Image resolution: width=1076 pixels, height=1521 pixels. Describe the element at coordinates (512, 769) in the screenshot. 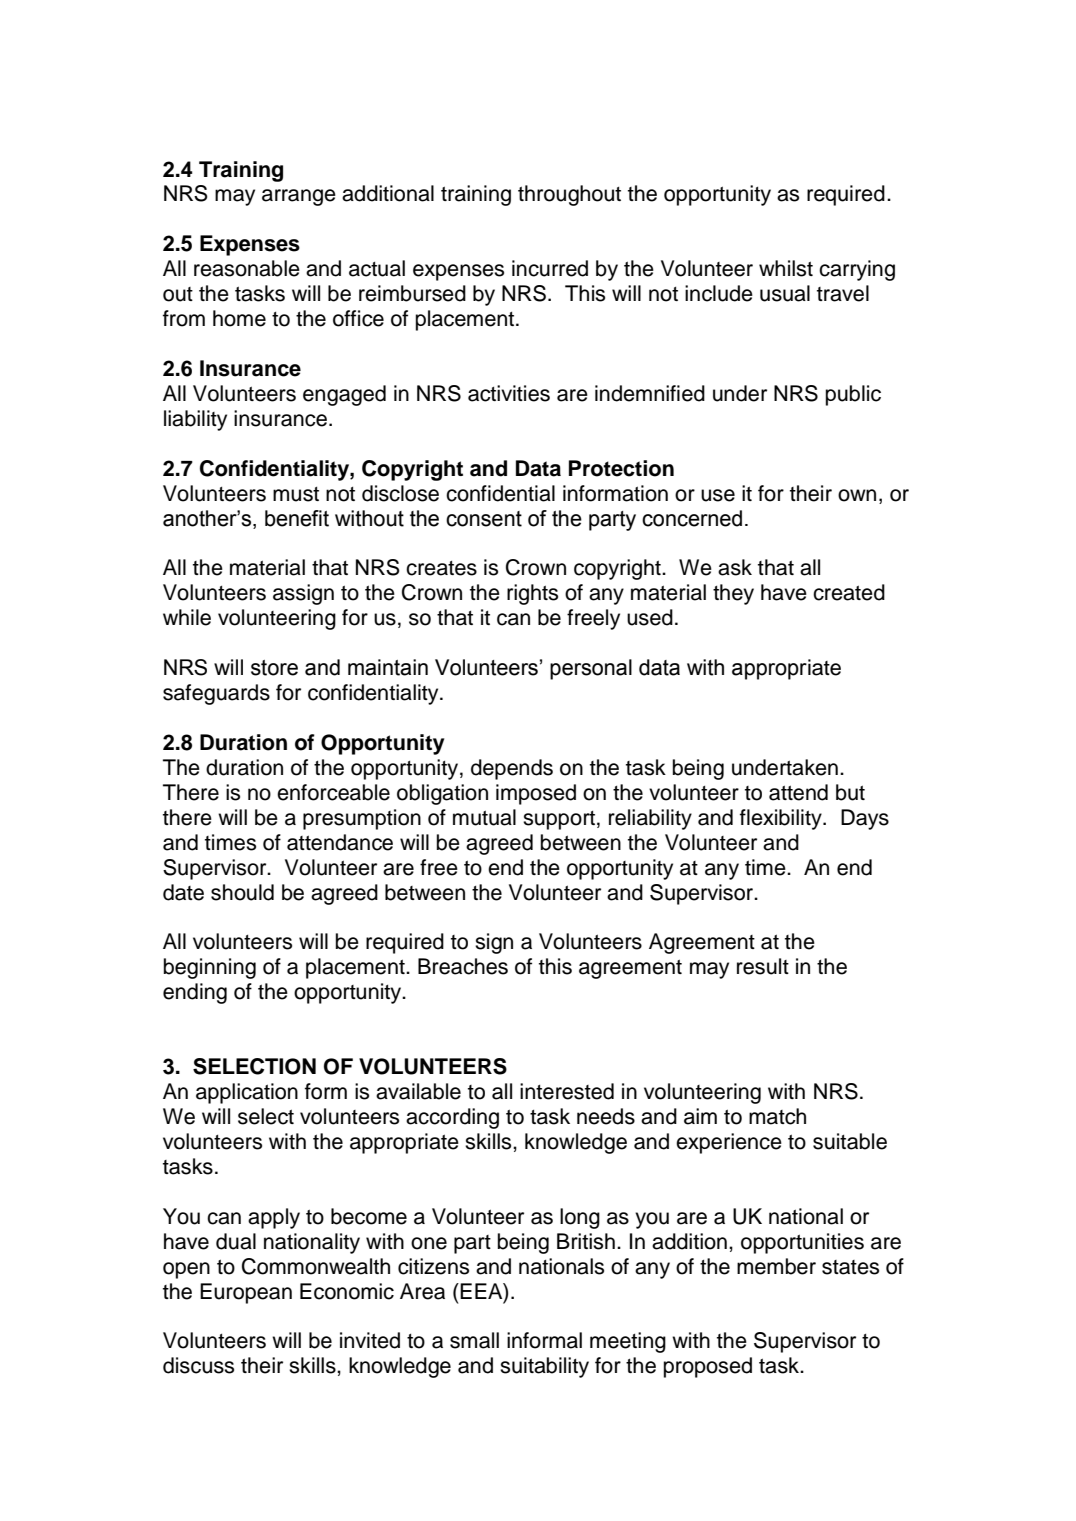

I see `depends` at that location.
